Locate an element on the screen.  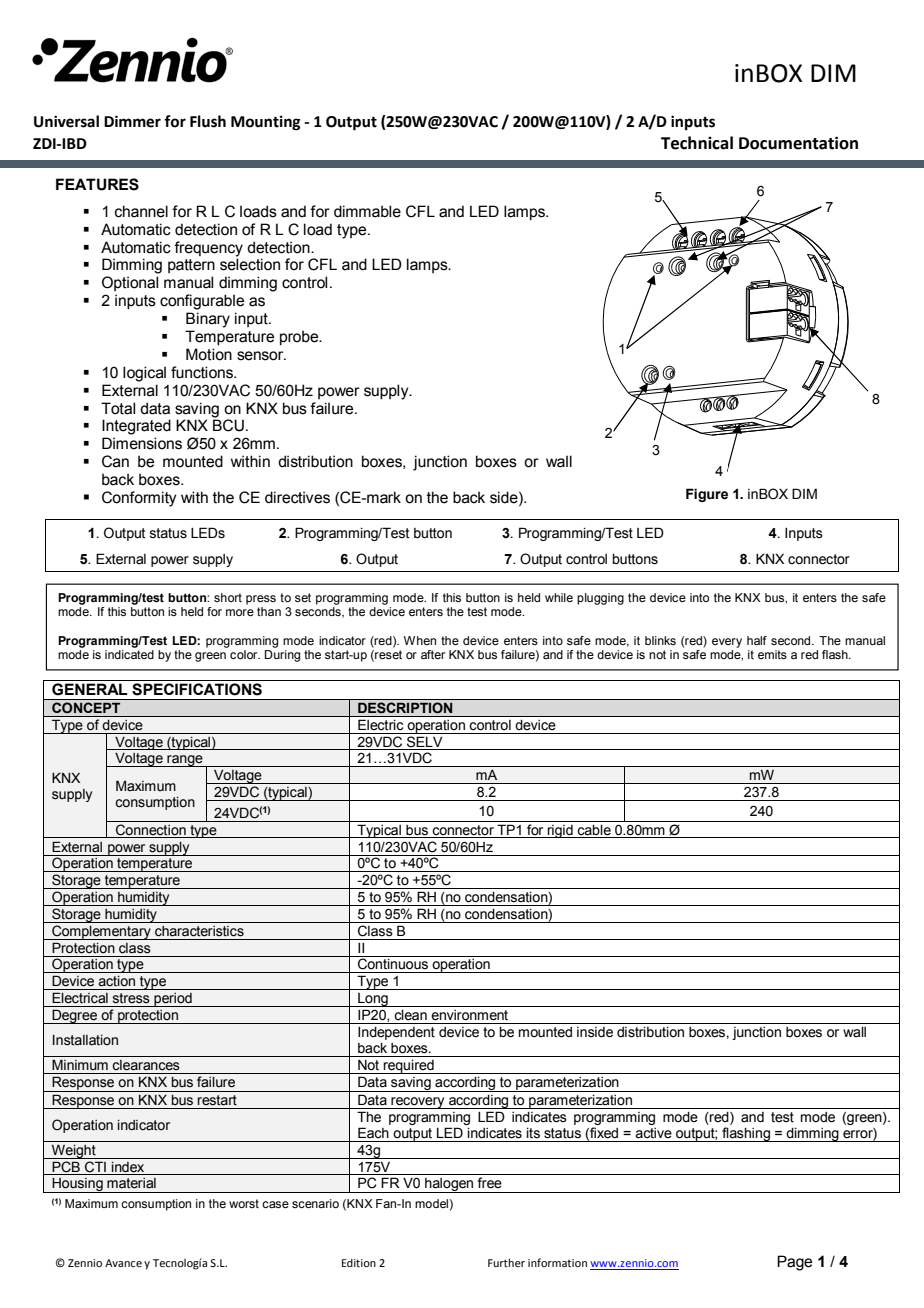
Dimmer is located at coordinates (132, 121).
